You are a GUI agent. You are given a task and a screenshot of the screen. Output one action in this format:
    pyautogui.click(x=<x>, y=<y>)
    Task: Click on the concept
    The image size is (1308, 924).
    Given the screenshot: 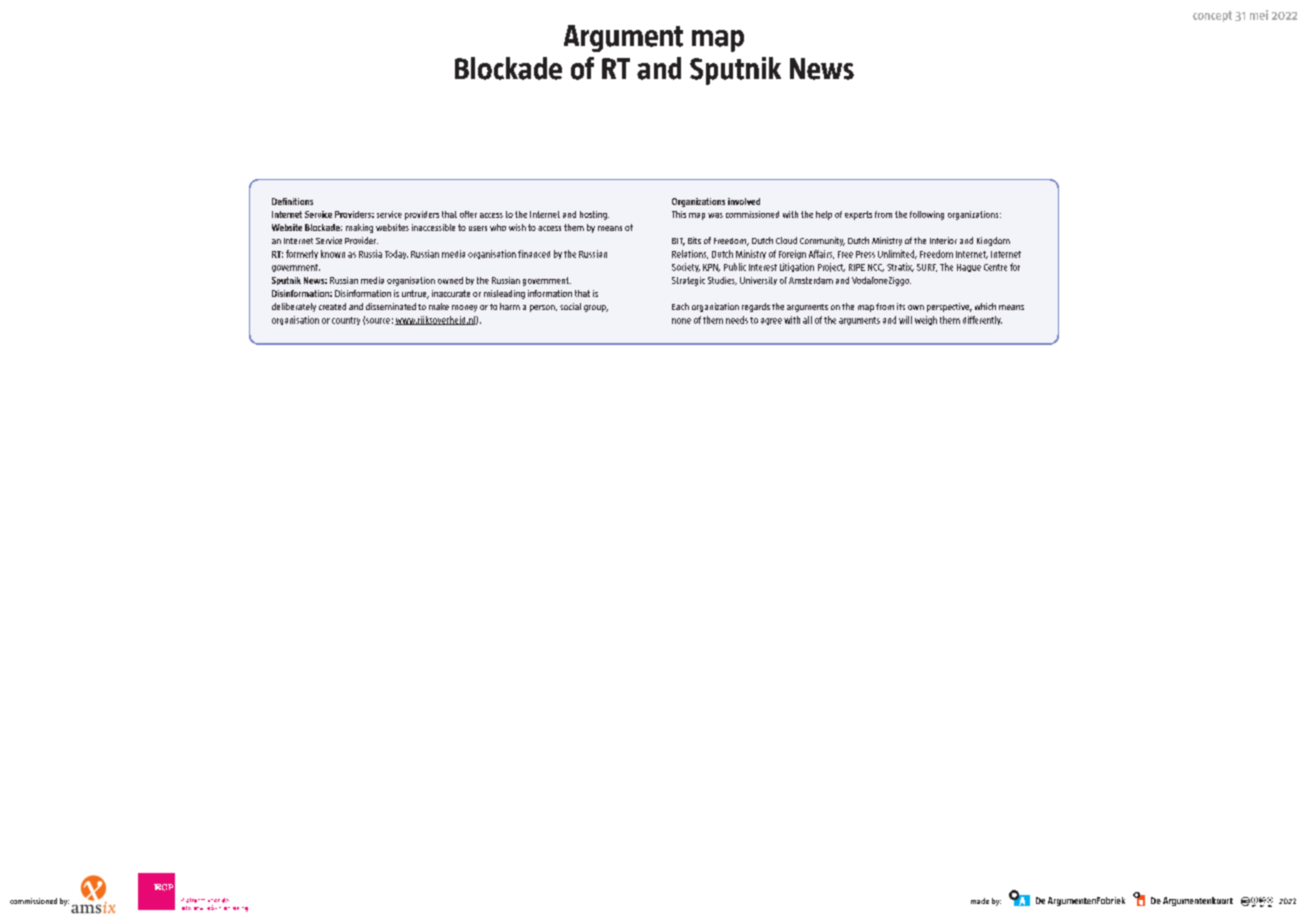 What is the action you would take?
    pyautogui.click(x=1212, y=16)
